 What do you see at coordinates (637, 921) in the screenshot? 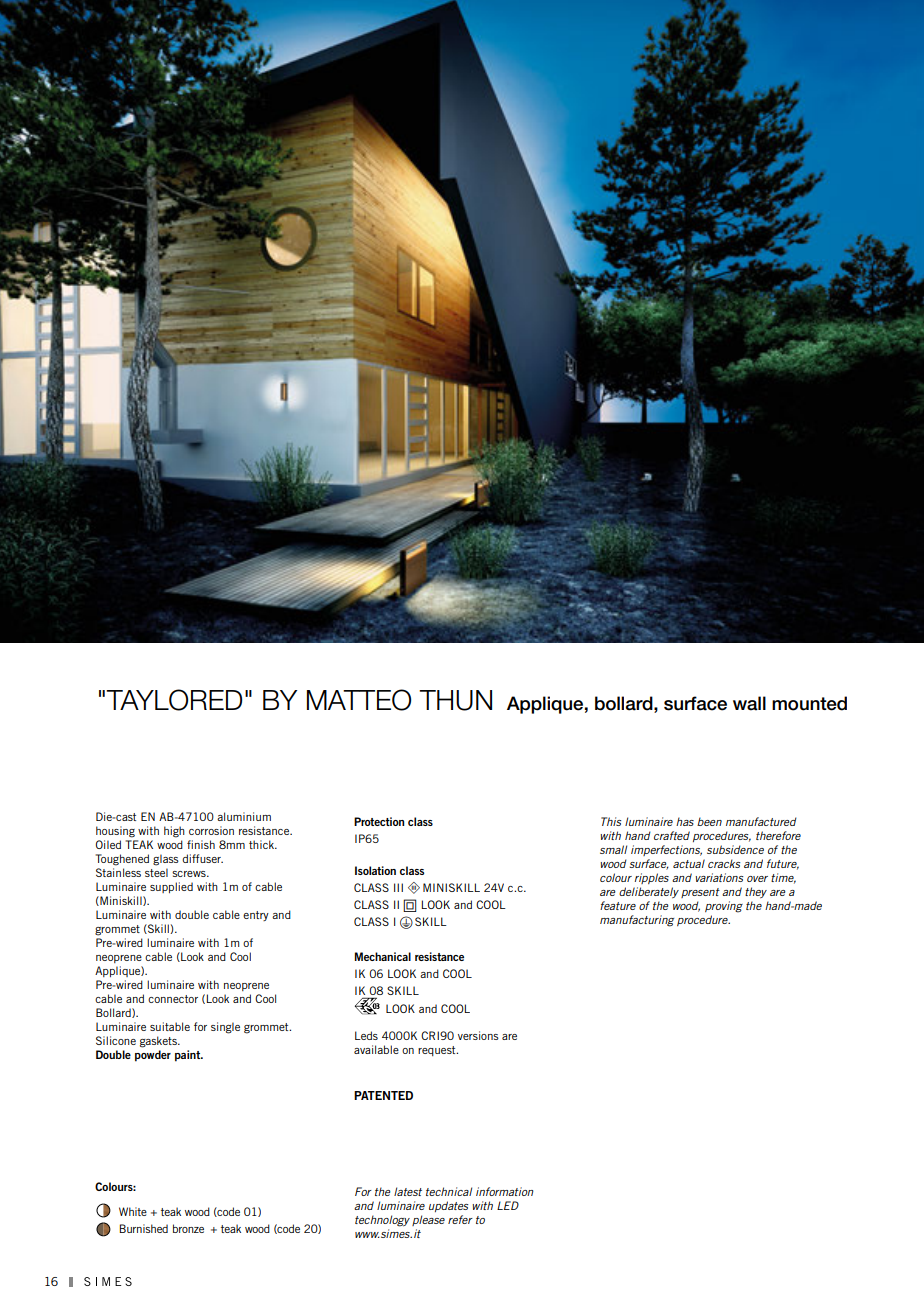
I see `manufacturing` at bounding box center [637, 921].
